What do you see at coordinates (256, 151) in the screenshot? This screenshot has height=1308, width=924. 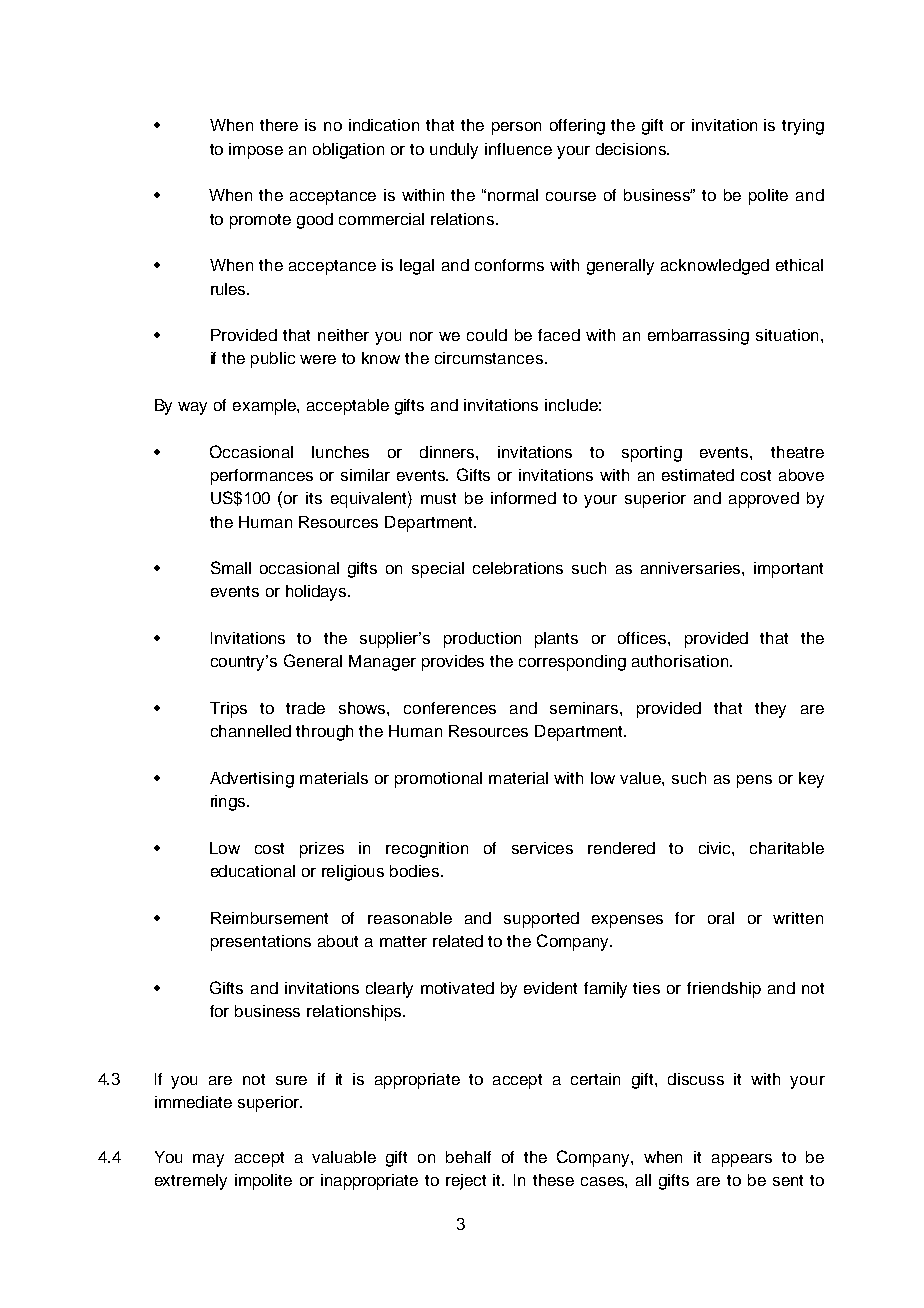 I see `impose` at bounding box center [256, 151].
